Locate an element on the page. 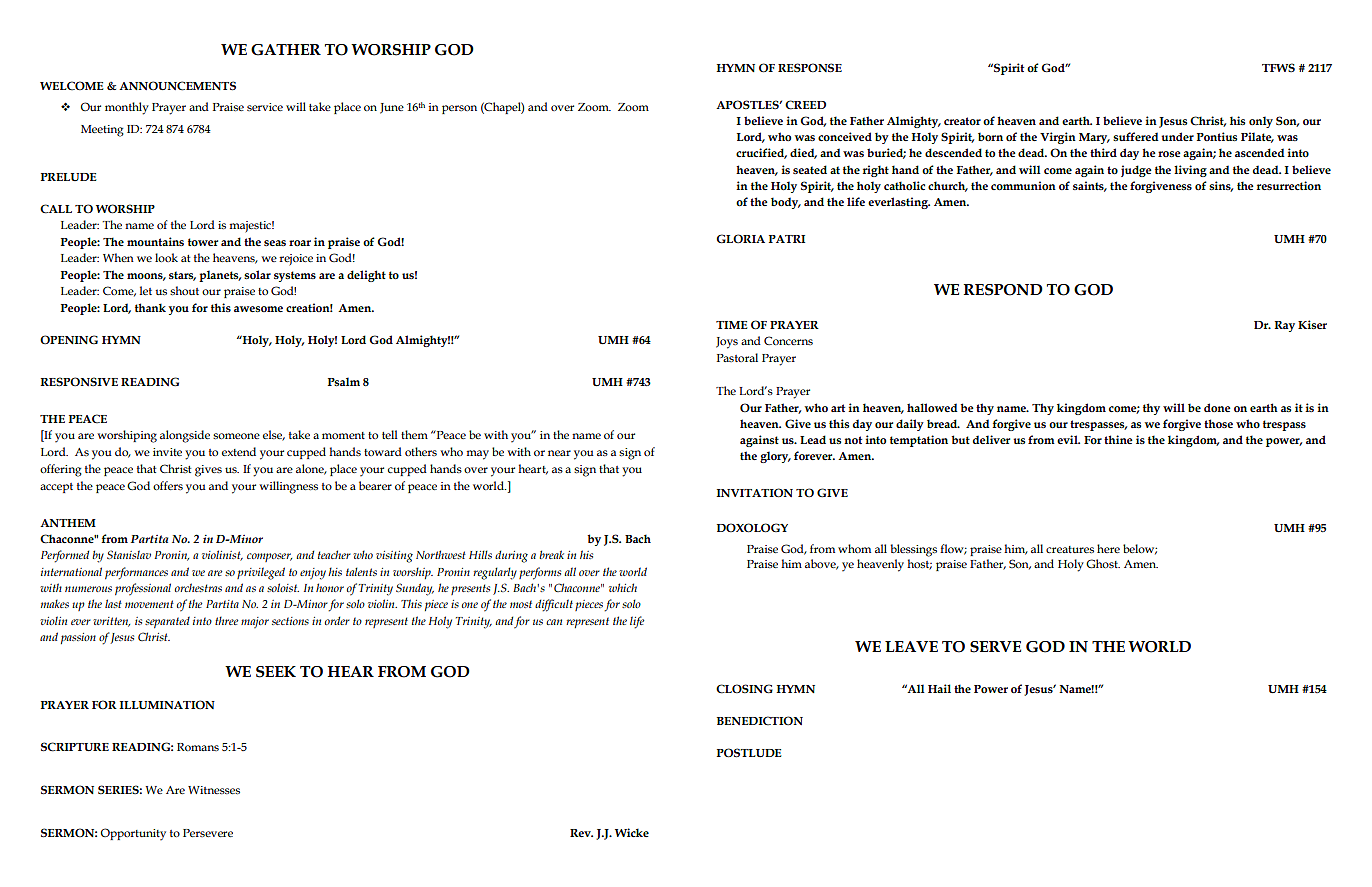 Image resolution: width=1372 pixels, height=887 pixels. look is located at coordinates (166, 257).
